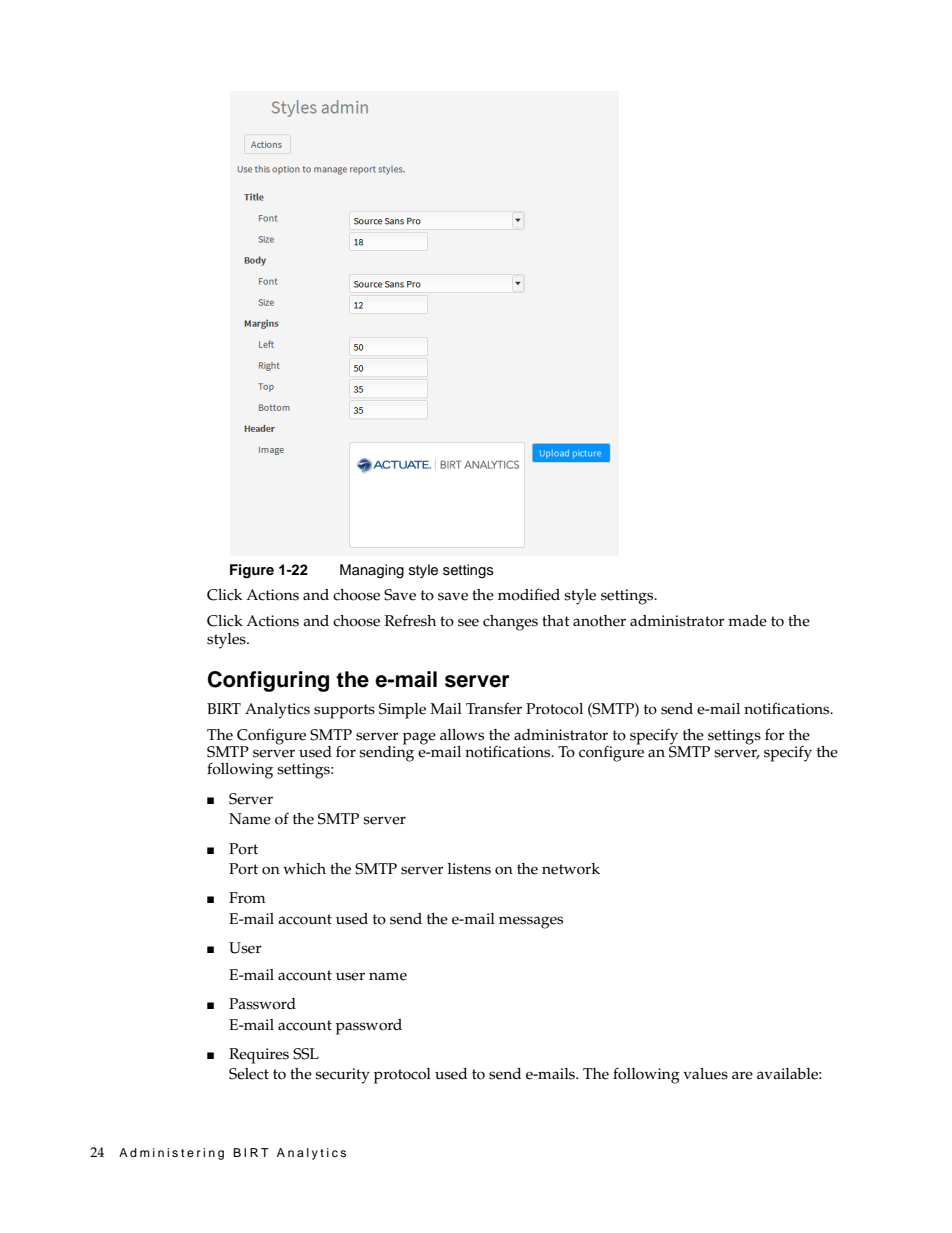 The image size is (952, 1233). Describe the element at coordinates (571, 869) in the image. I see `network` at that location.
